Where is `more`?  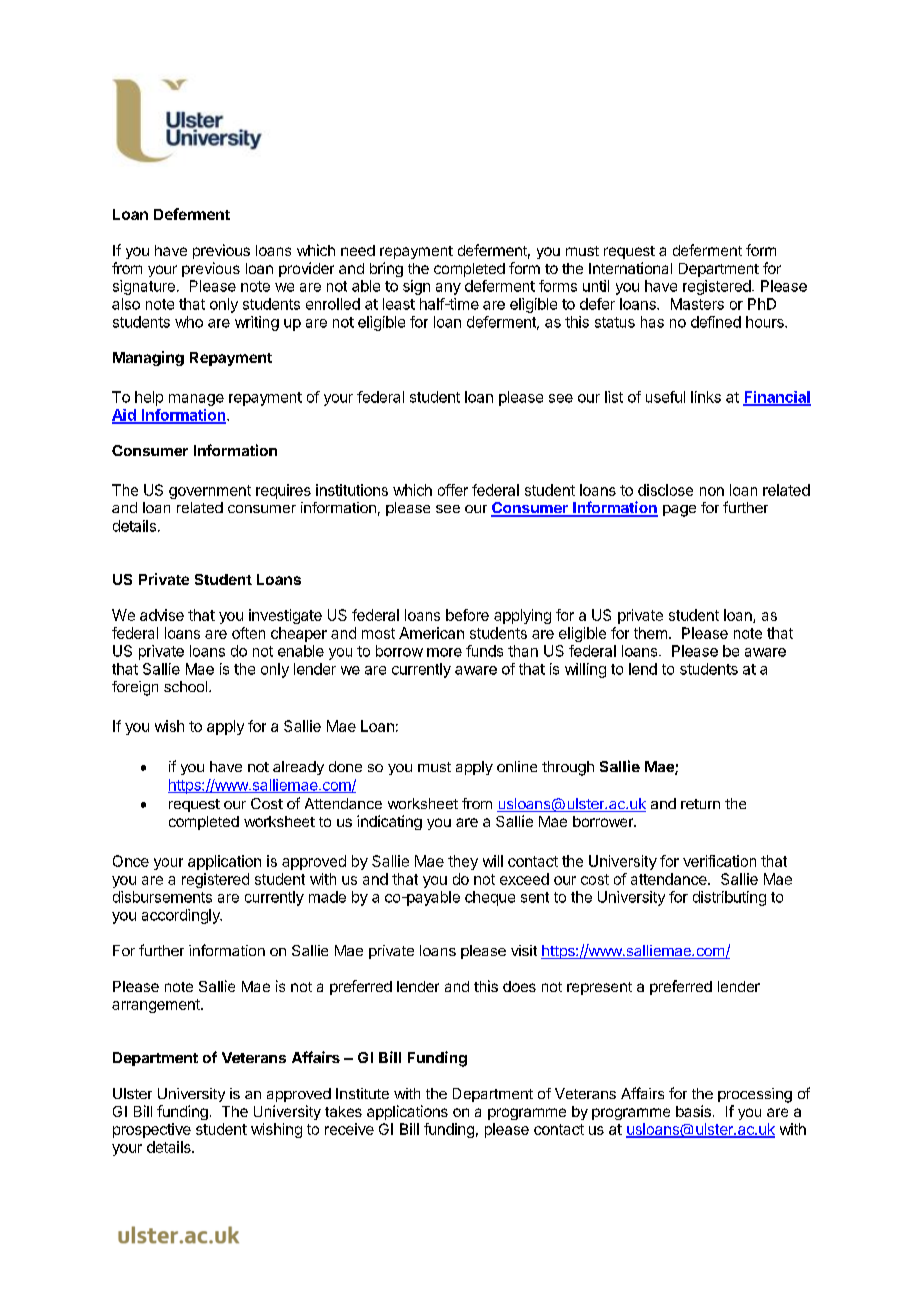 more is located at coordinates (444, 652).
